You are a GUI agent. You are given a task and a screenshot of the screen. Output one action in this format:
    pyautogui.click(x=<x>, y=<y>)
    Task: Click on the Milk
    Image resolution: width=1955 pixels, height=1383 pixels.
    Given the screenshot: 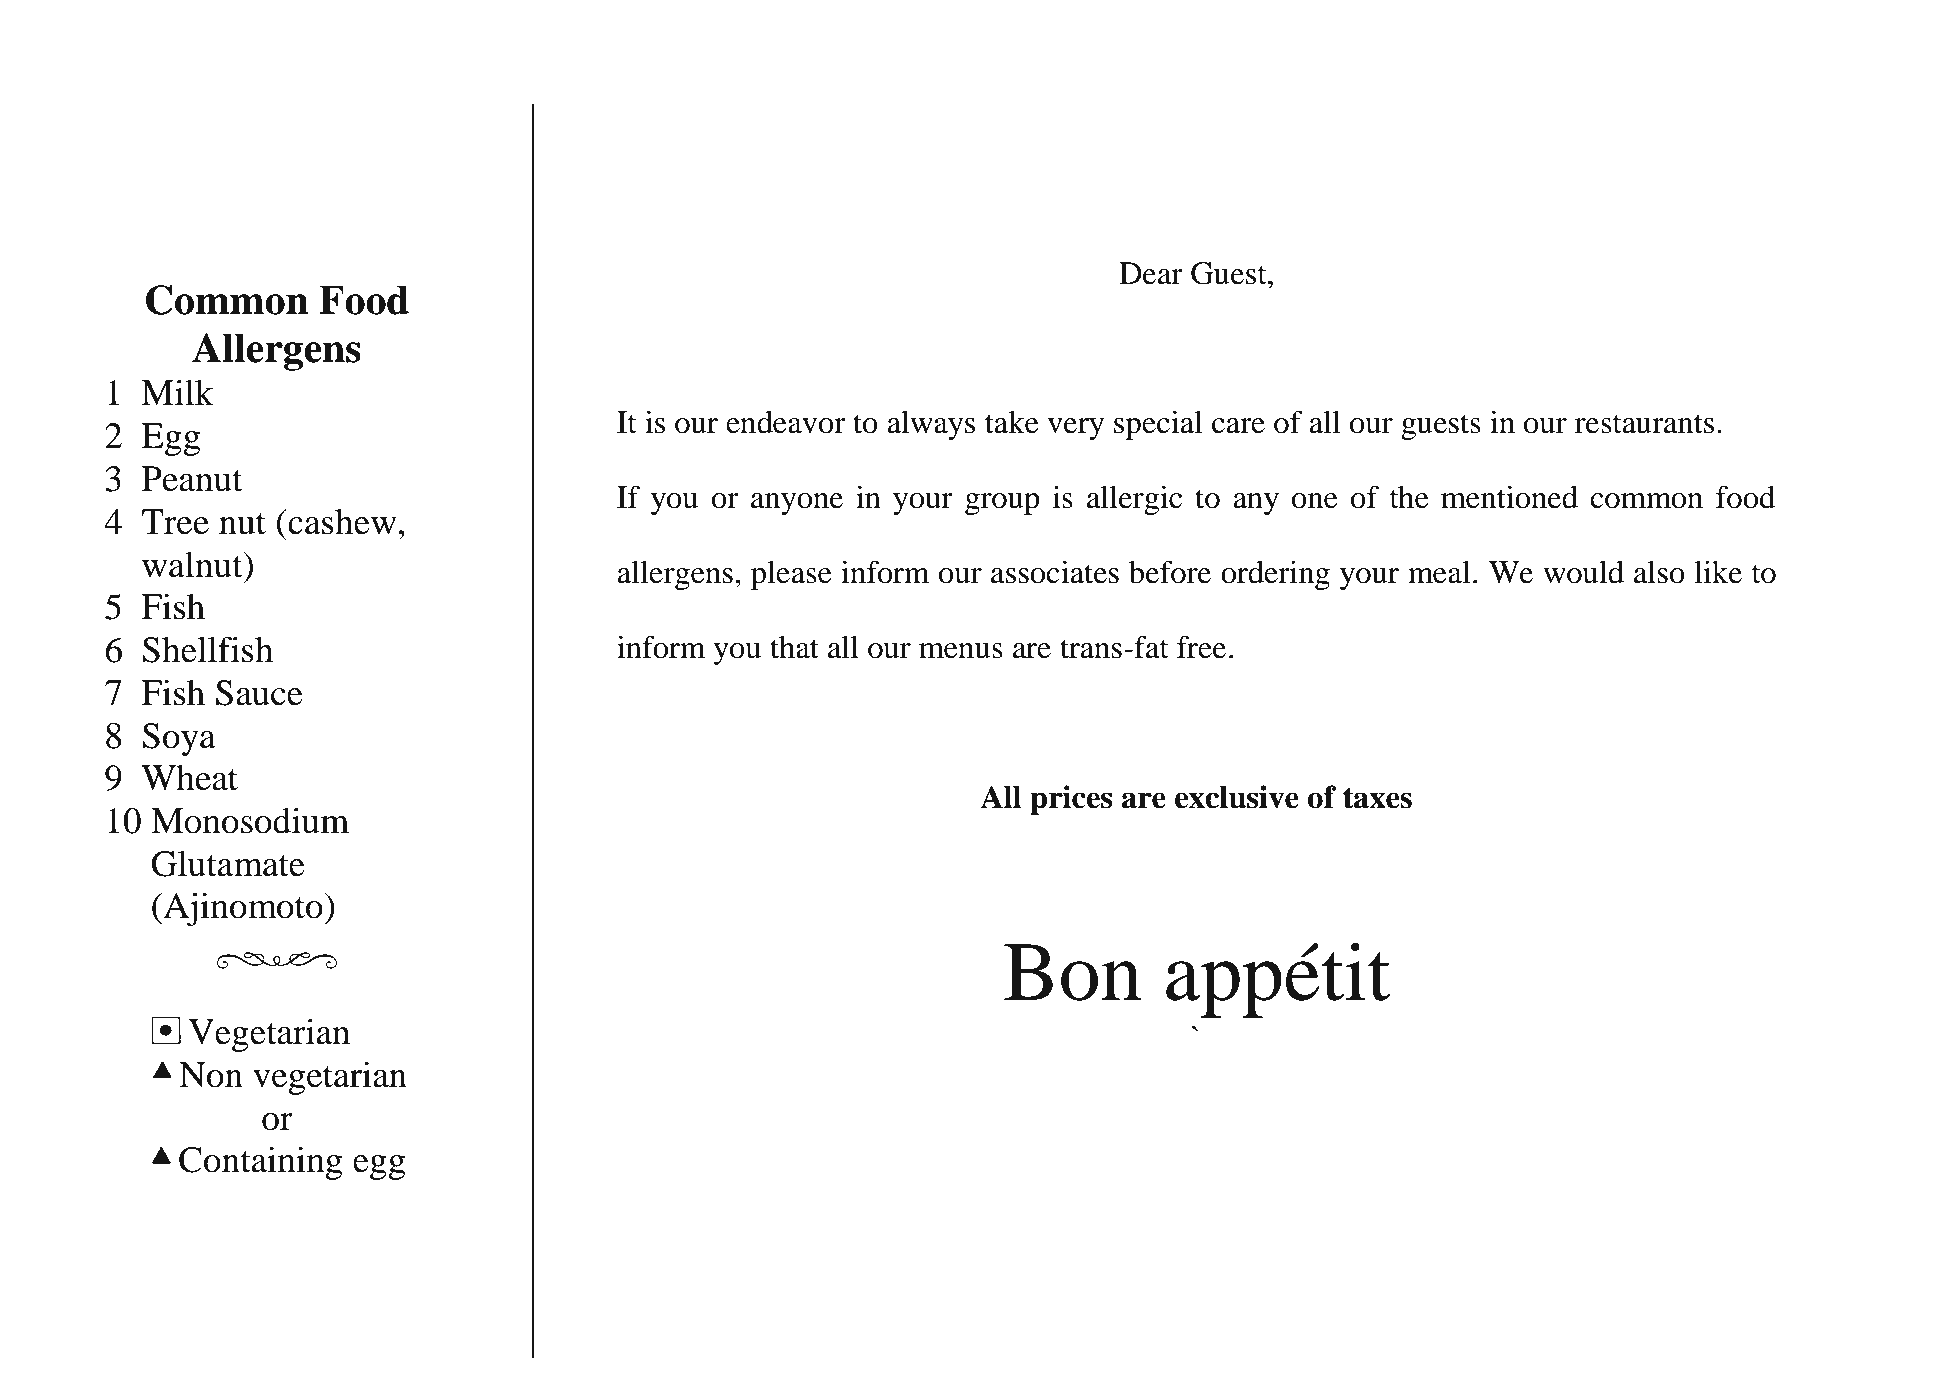 What is the action you would take?
    pyautogui.click(x=177, y=392)
